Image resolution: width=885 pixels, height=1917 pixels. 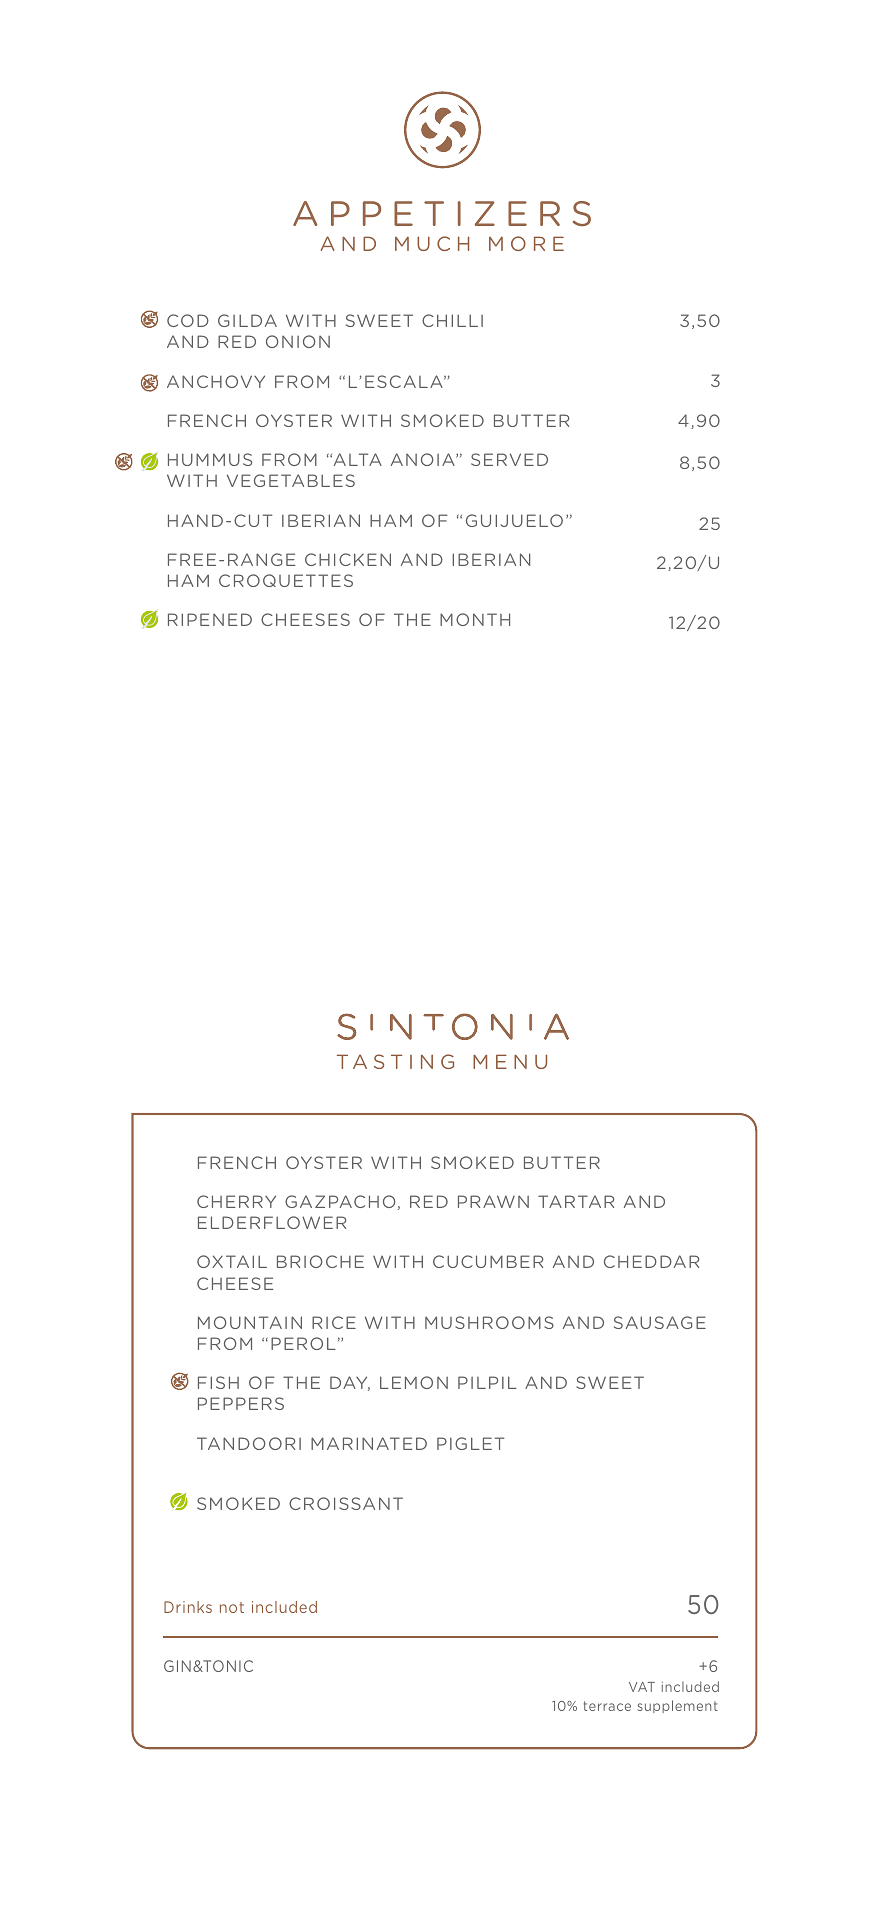 I want to click on ELDERFLOWER, so click(x=272, y=1222).
